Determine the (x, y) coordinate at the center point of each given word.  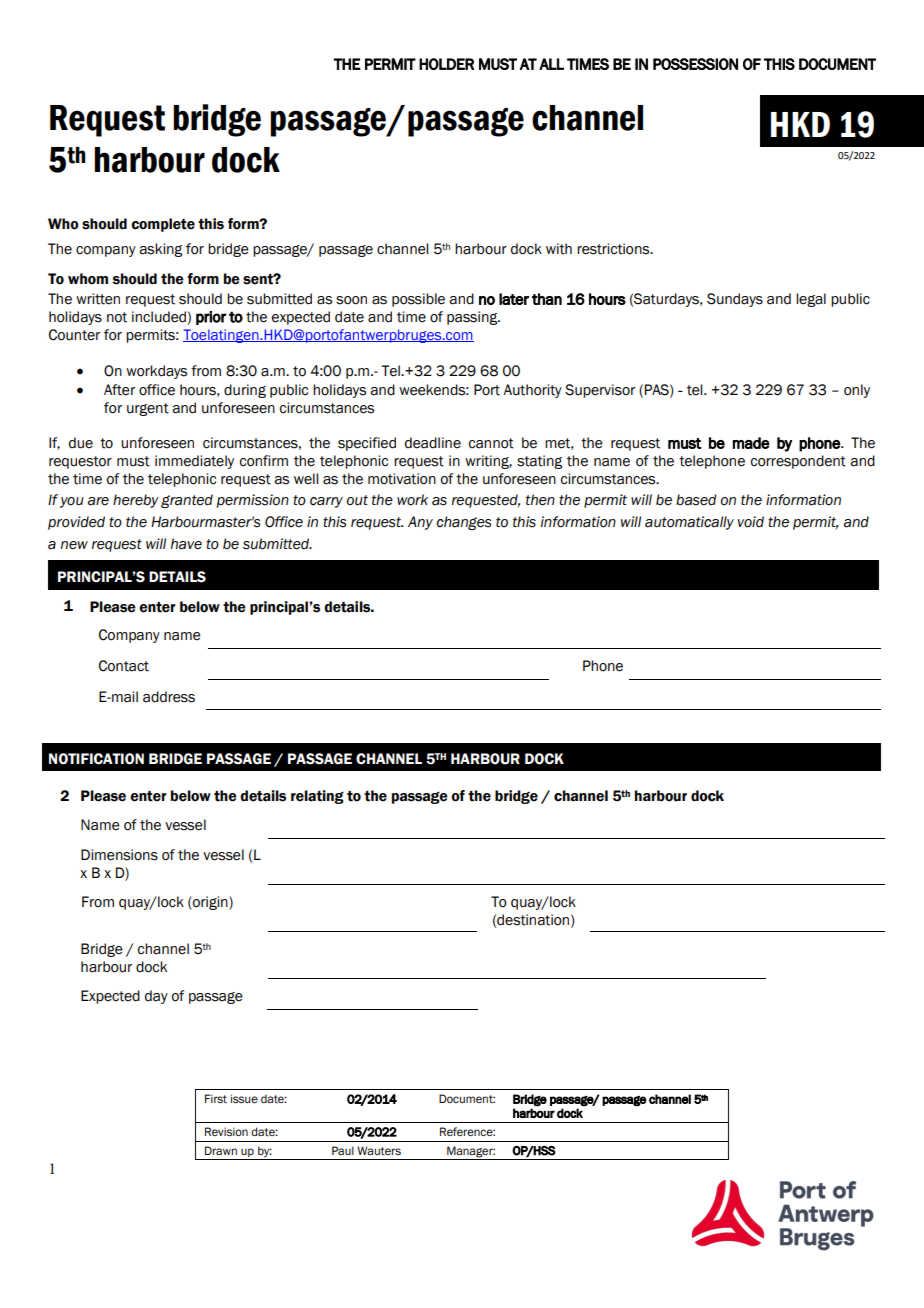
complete (163, 225)
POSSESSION (695, 64)
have (186, 544)
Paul (343, 1150)
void (750, 522)
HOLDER (446, 64)
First (216, 1098)
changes (463, 523)
